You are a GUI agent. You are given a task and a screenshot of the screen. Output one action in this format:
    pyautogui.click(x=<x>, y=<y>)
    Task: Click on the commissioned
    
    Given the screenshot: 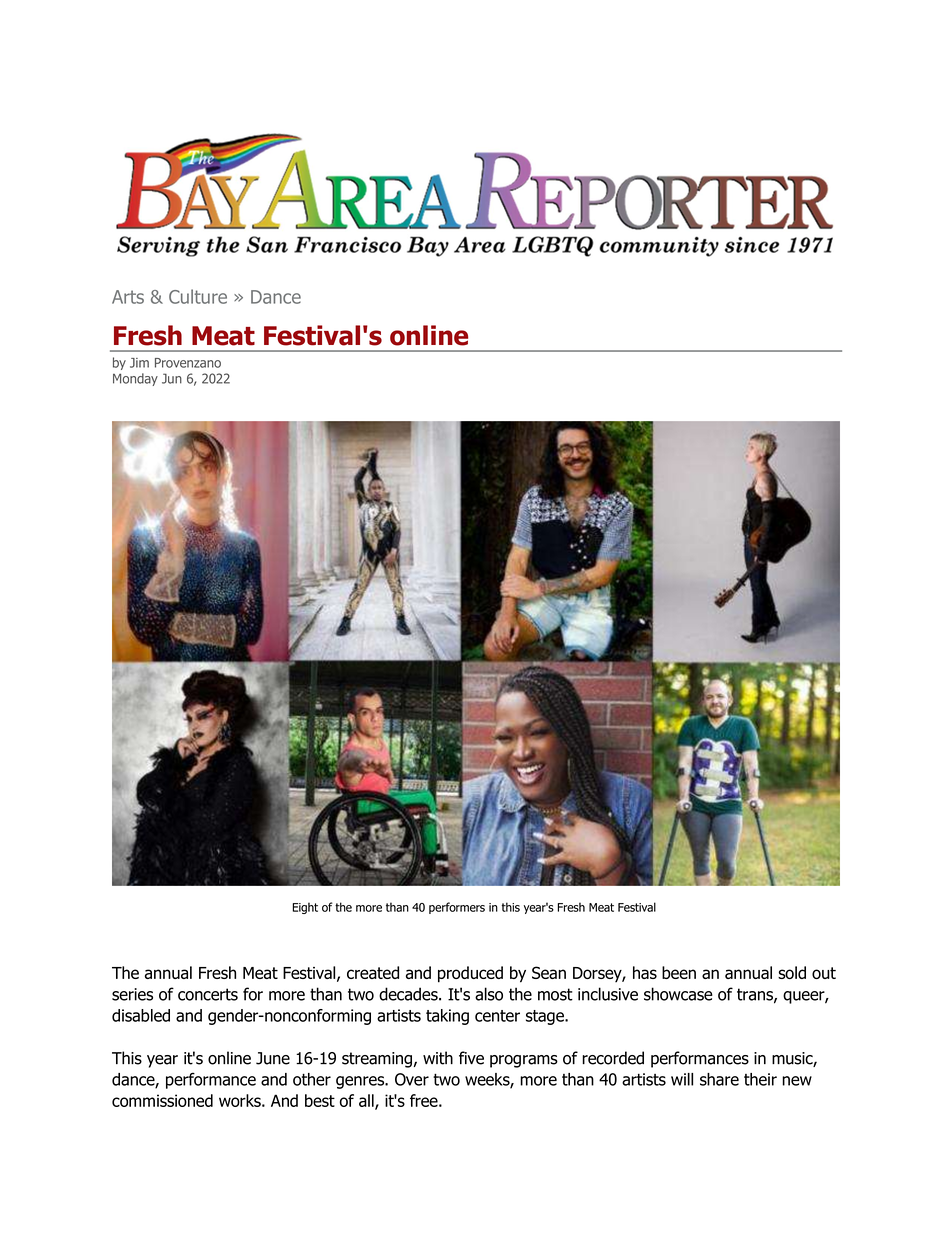 What is the action you would take?
    pyautogui.click(x=162, y=1100)
